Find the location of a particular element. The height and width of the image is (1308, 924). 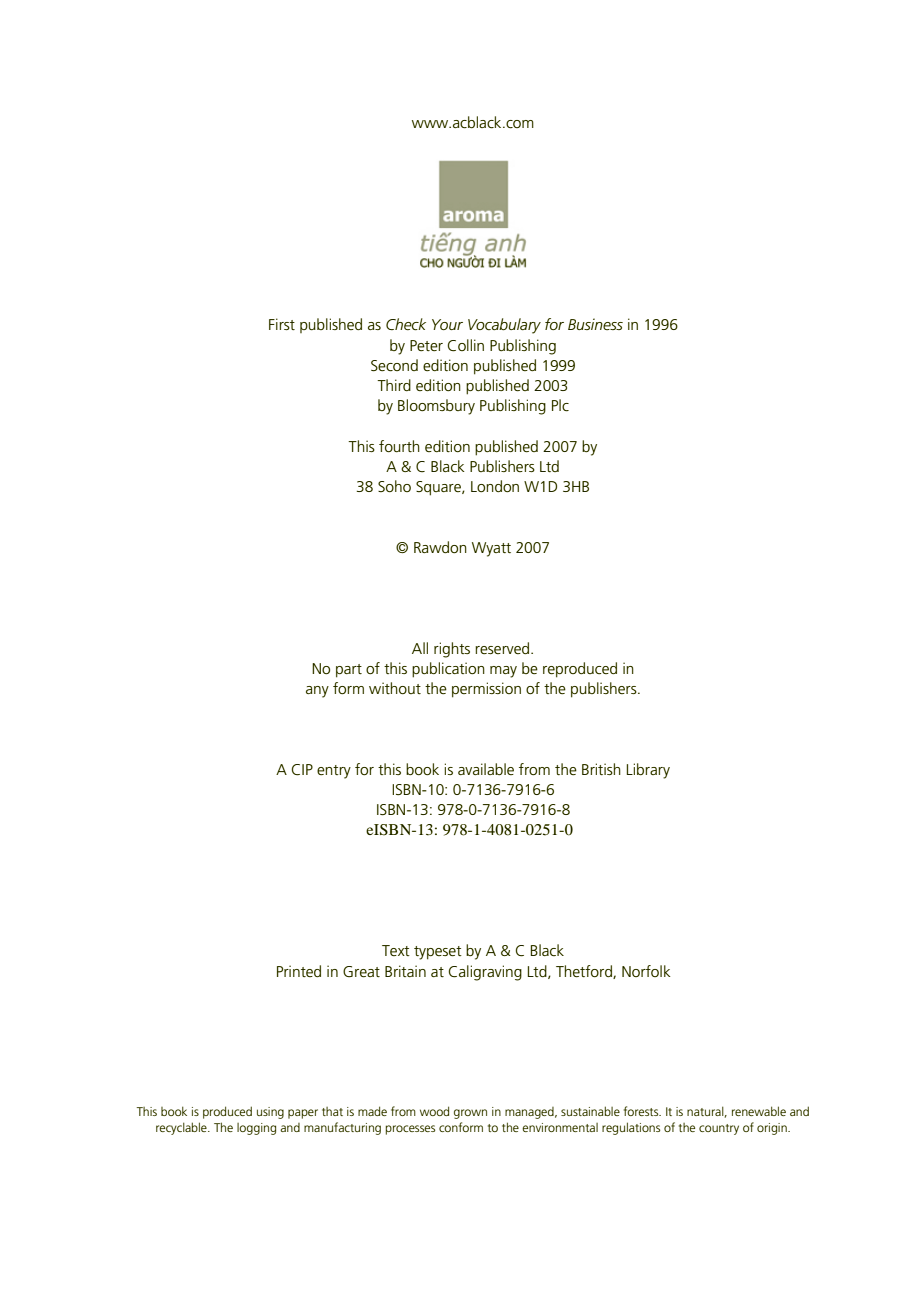

Library is located at coordinates (648, 771).
